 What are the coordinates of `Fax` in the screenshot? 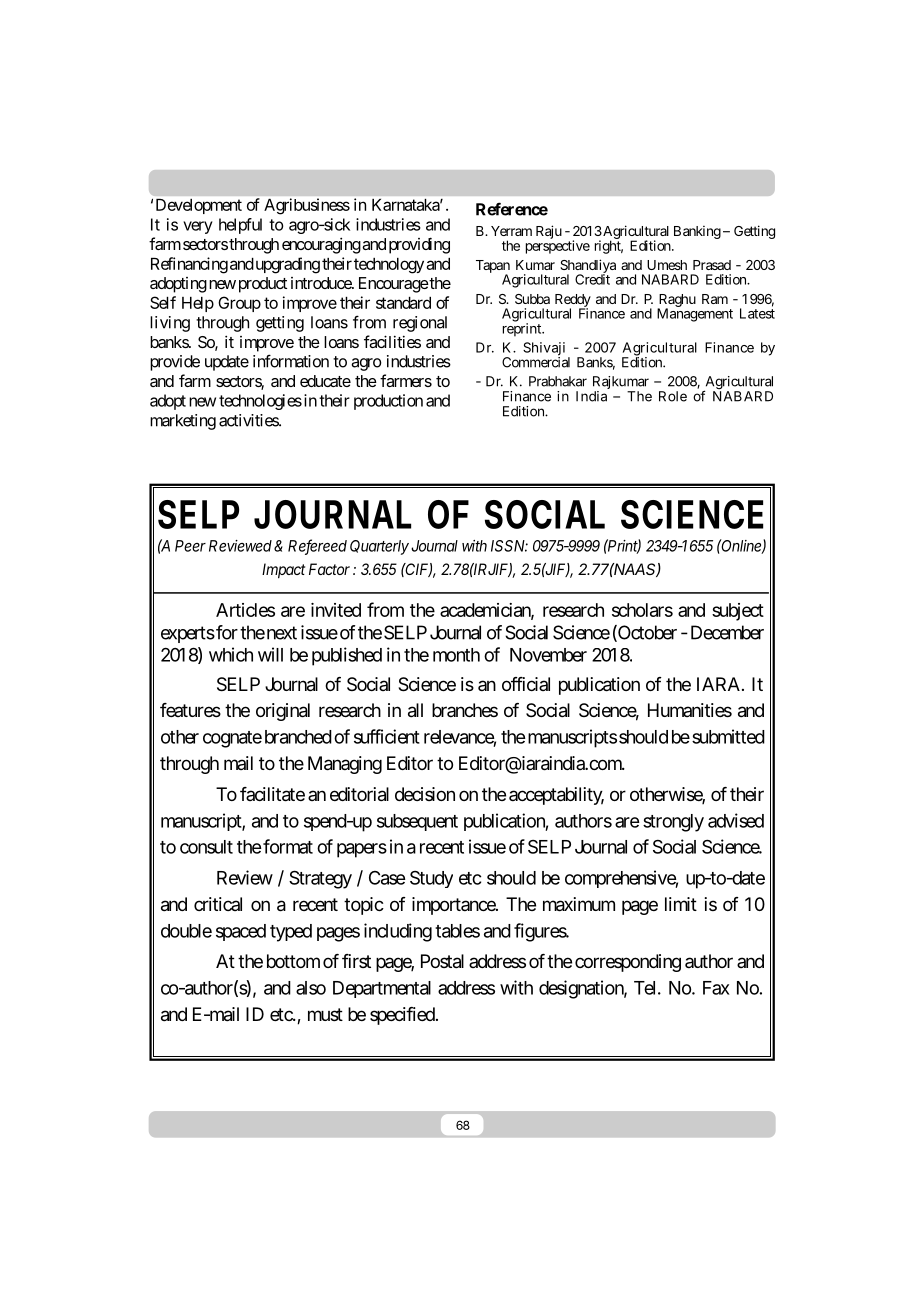 It's located at (716, 988).
